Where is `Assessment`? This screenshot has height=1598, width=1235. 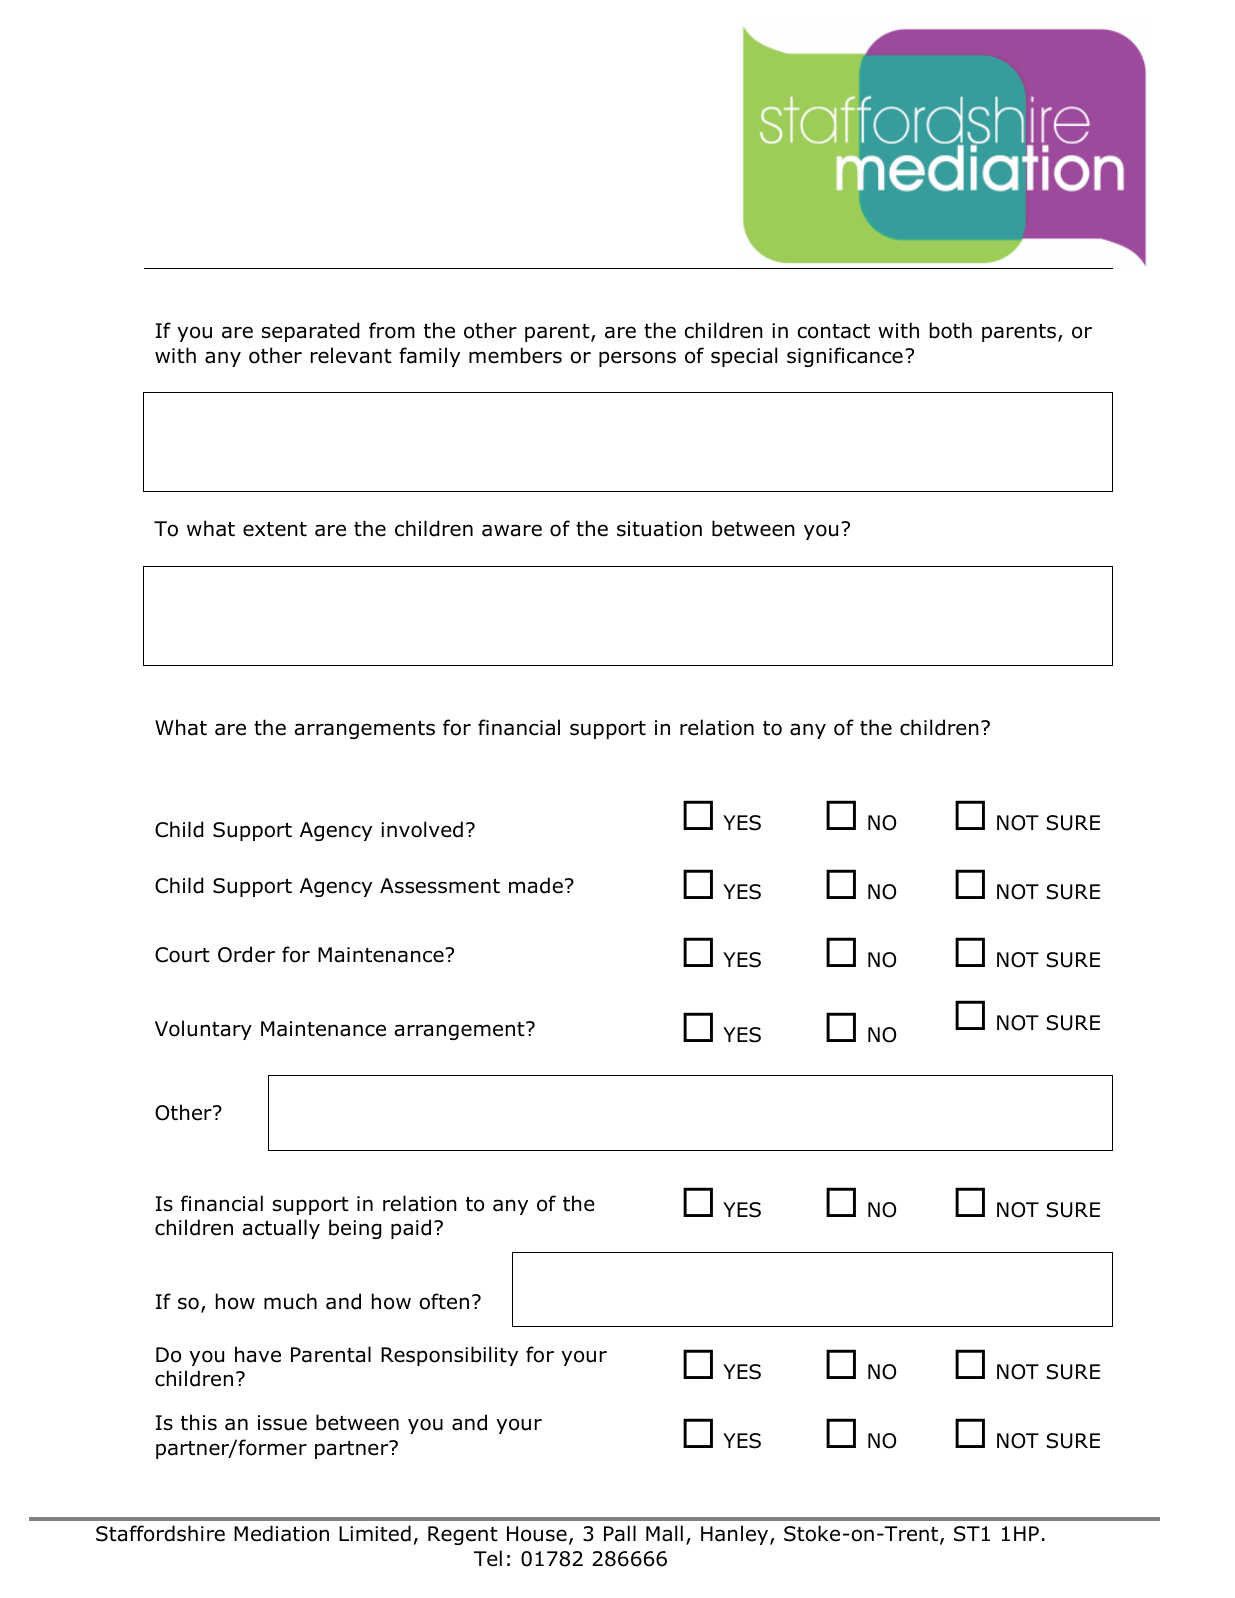
Assessment is located at coordinates (440, 886).
